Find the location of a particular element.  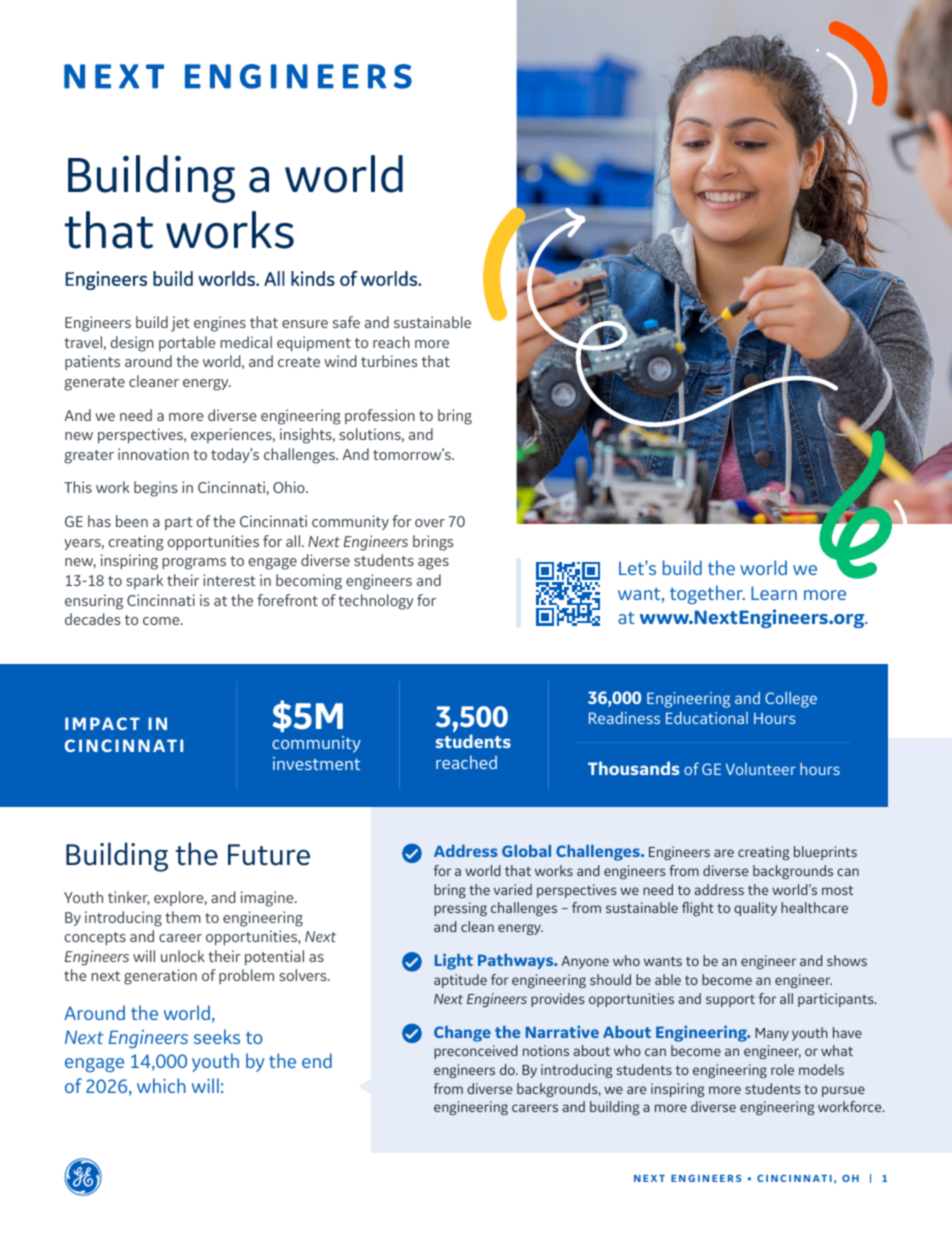

Learn is located at coordinates (774, 593).
